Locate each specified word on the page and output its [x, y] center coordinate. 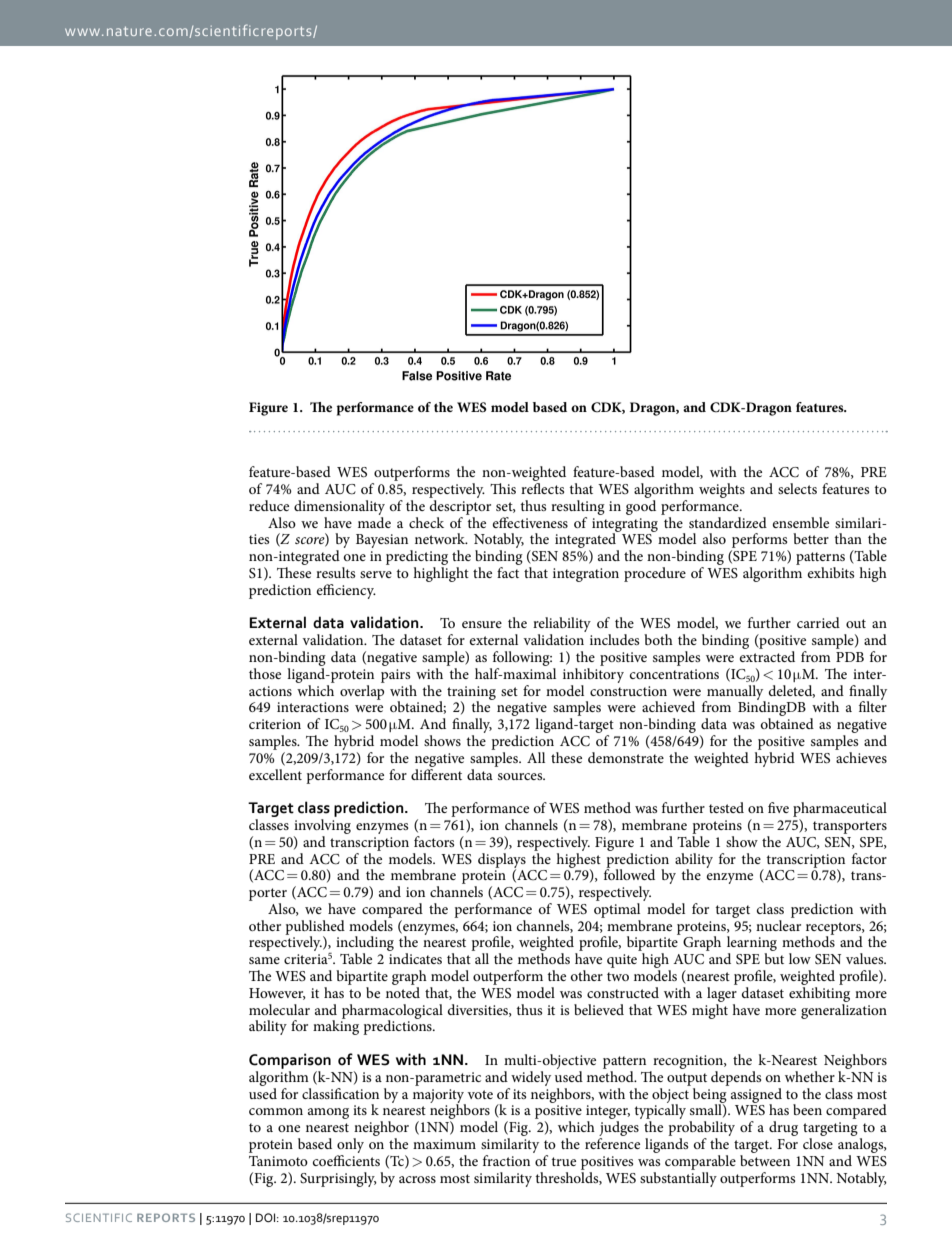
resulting [578, 507]
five [778, 807]
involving [322, 826]
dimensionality [339, 507]
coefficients [346, 1160]
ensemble [801, 522]
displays [502, 861]
